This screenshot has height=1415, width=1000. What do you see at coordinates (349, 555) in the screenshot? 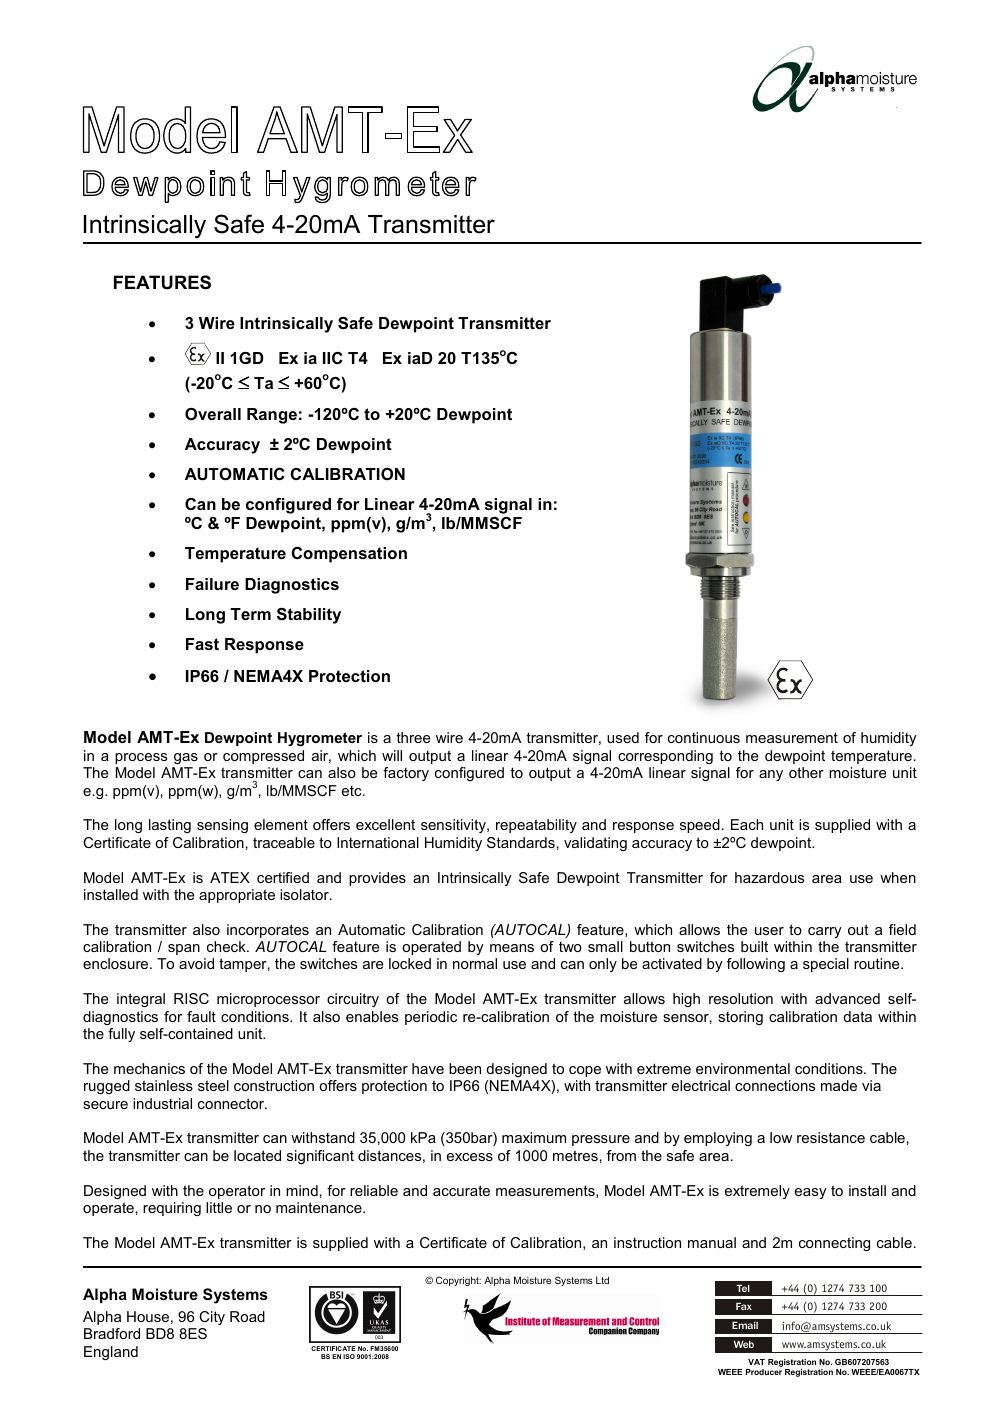
I see `Compensation` at bounding box center [349, 555].
